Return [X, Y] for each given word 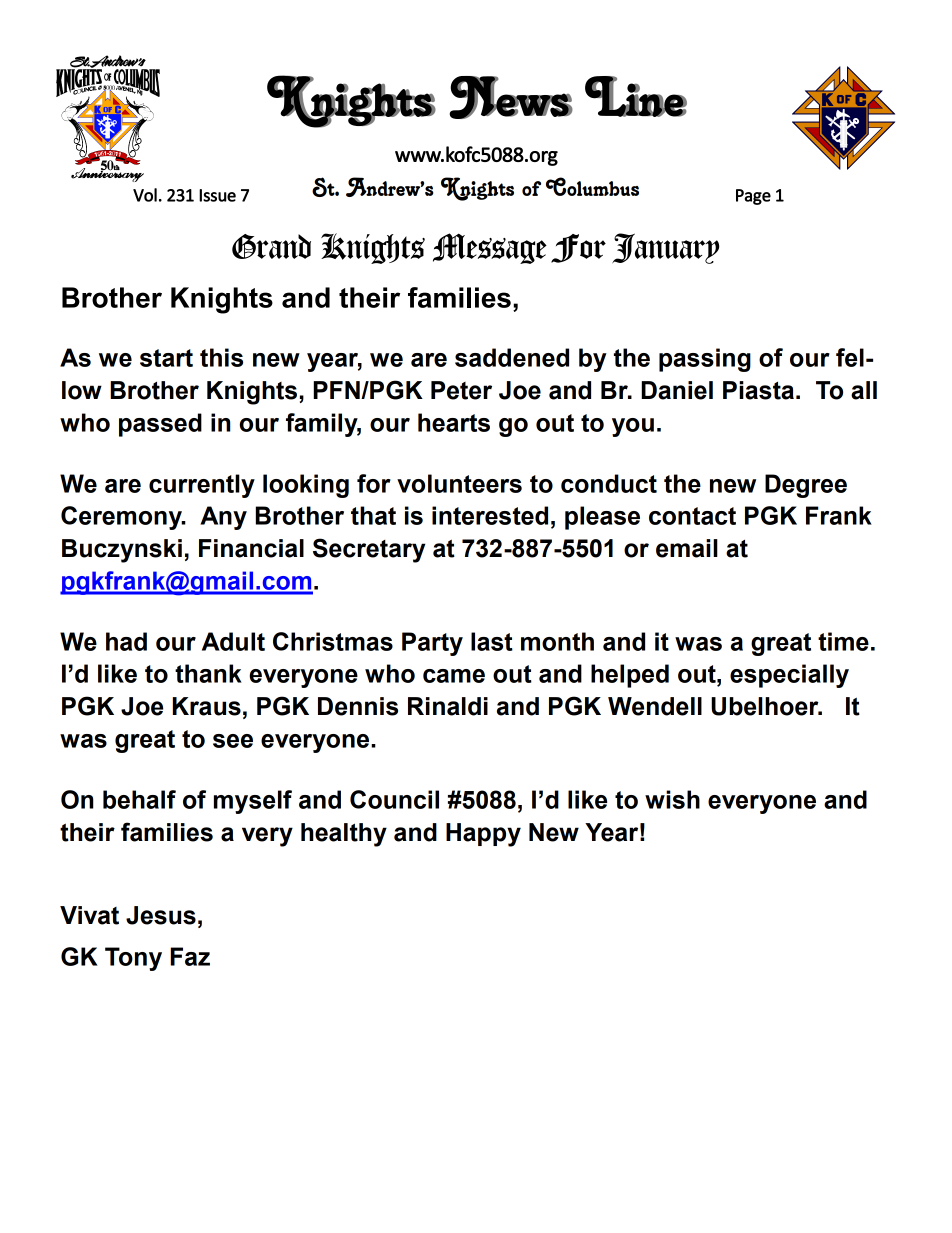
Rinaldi [448, 706]
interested [490, 515]
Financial [251, 548]
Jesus [161, 915]
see [233, 741]
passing [705, 360]
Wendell [655, 706]
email [687, 548]
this [221, 357]
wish [672, 799]
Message [490, 248]
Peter [461, 390]
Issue [217, 195]
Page [753, 197]
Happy [483, 835]
